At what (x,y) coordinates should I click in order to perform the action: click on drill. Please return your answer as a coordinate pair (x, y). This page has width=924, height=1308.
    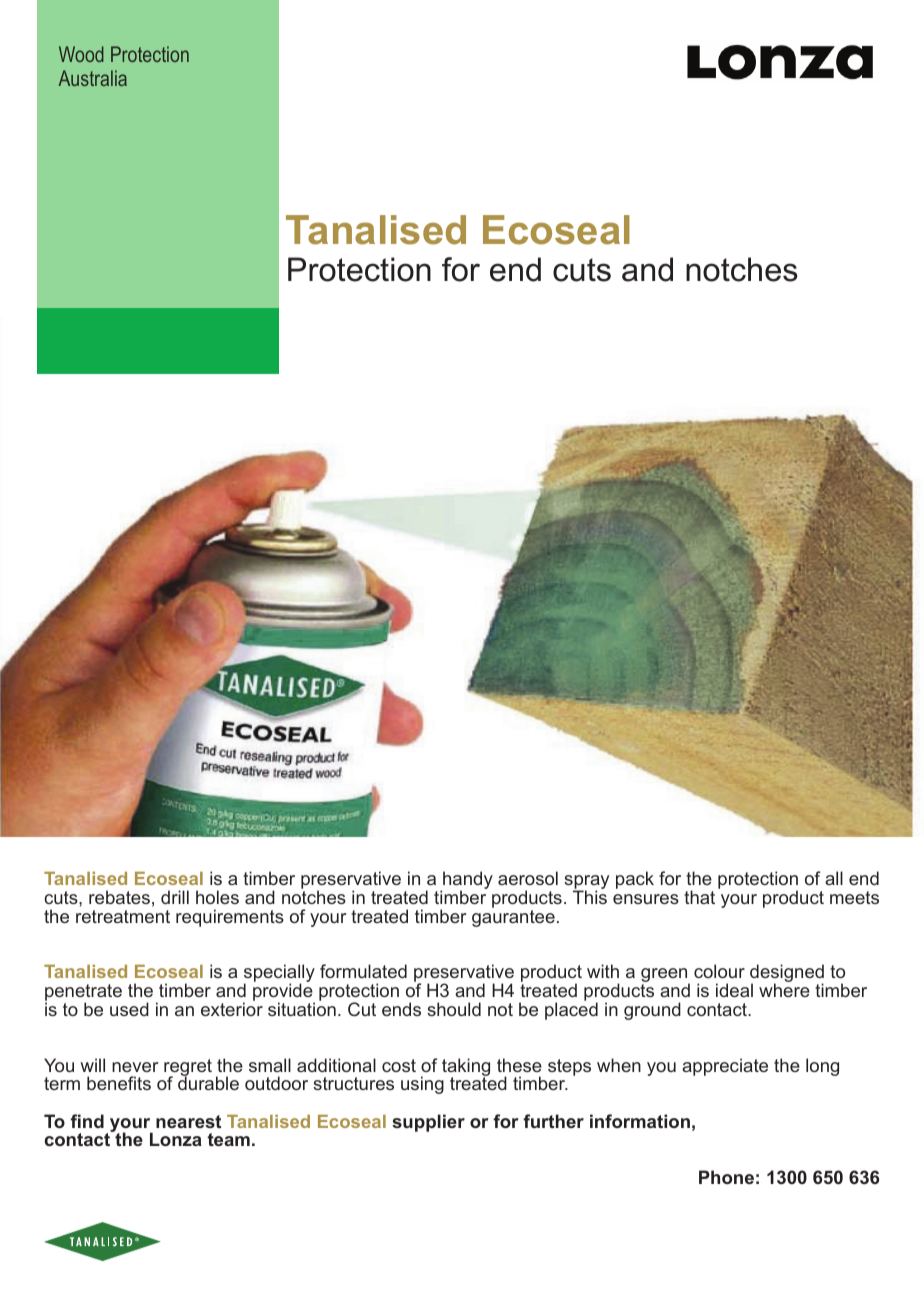
    Looking at the image, I should click on (175, 897).
